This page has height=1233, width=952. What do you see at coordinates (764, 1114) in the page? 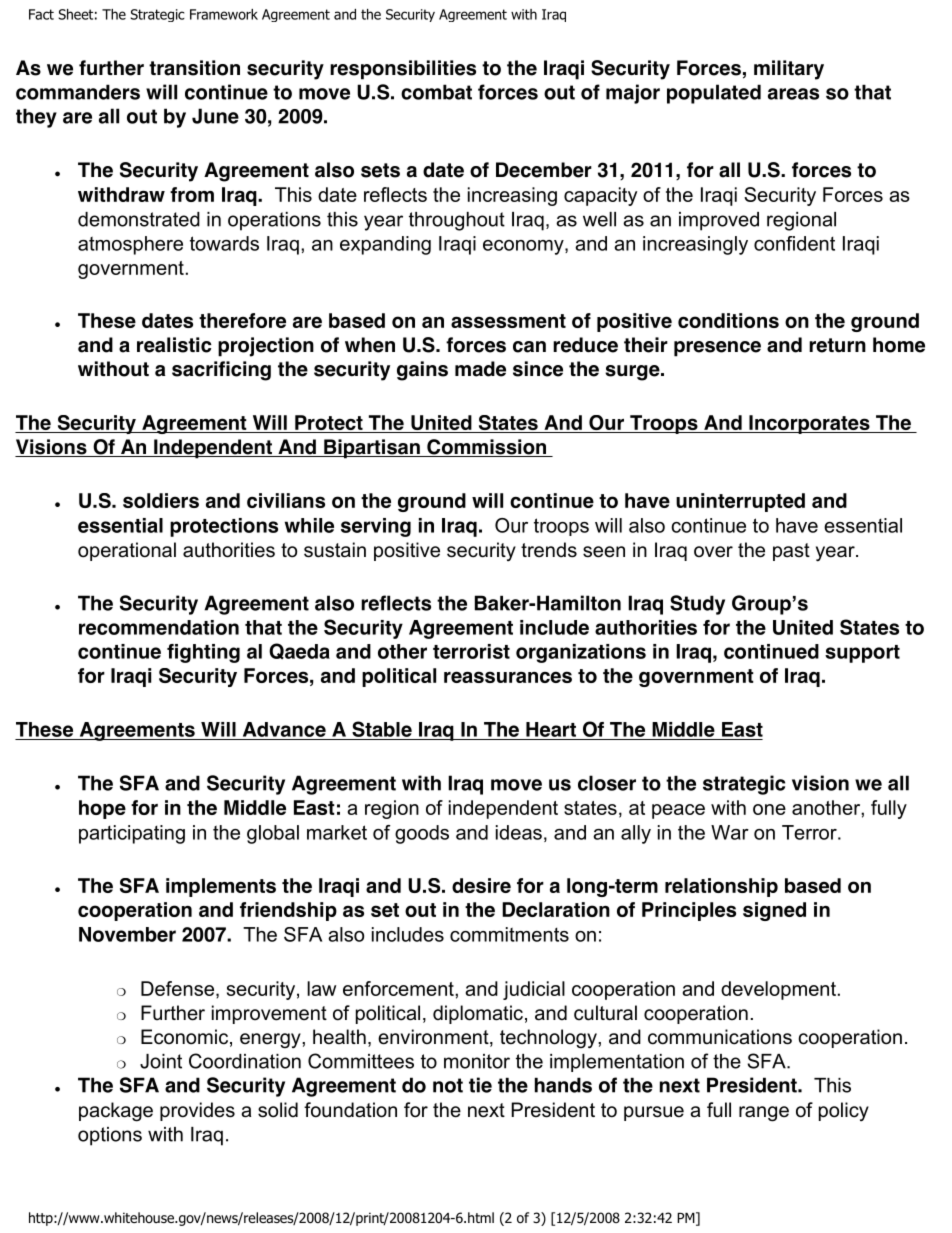
I see `range` at bounding box center [764, 1114].
